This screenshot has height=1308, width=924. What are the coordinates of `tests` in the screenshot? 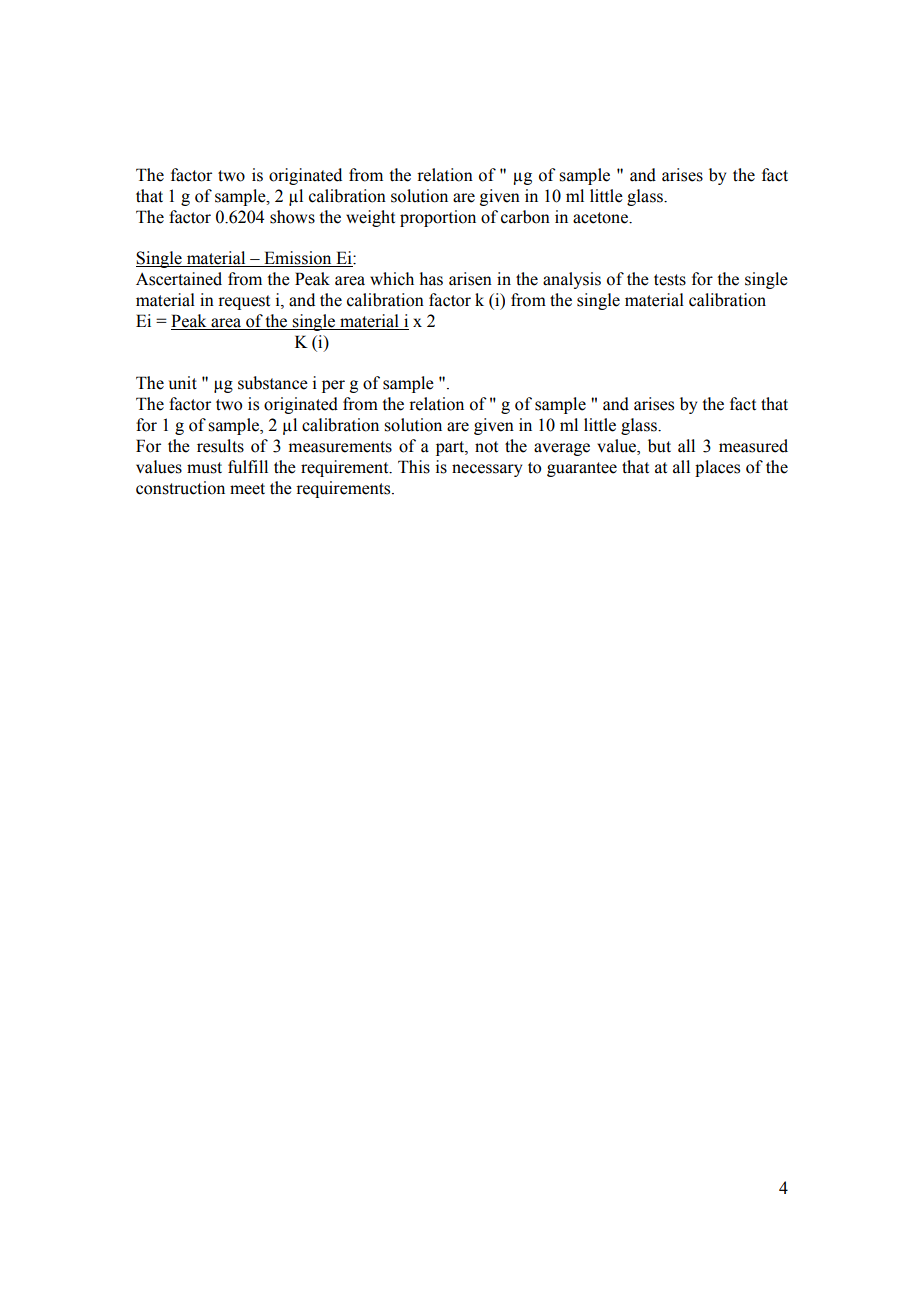 It's located at (670, 280).
